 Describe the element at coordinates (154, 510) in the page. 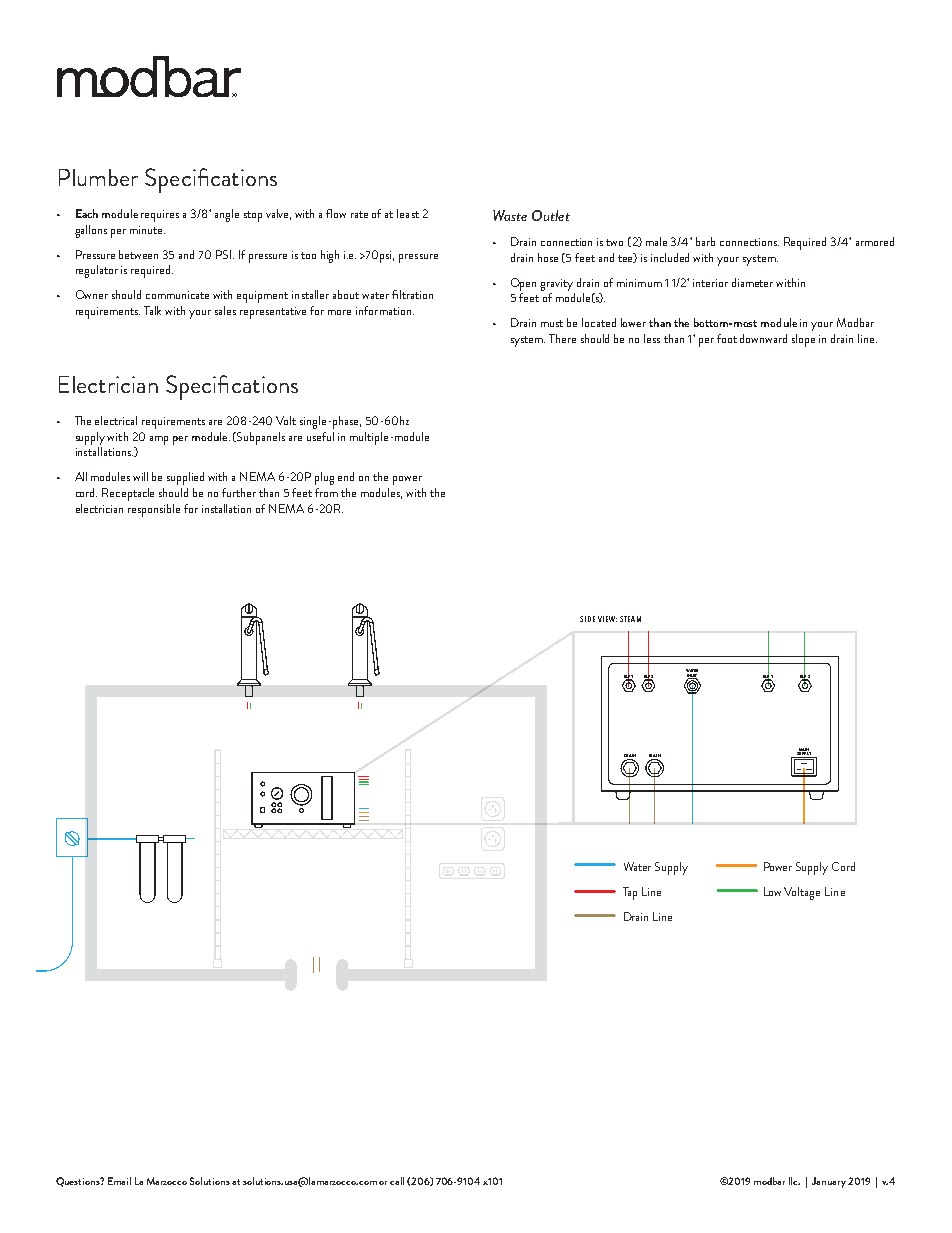

I see `responsible` at that location.
